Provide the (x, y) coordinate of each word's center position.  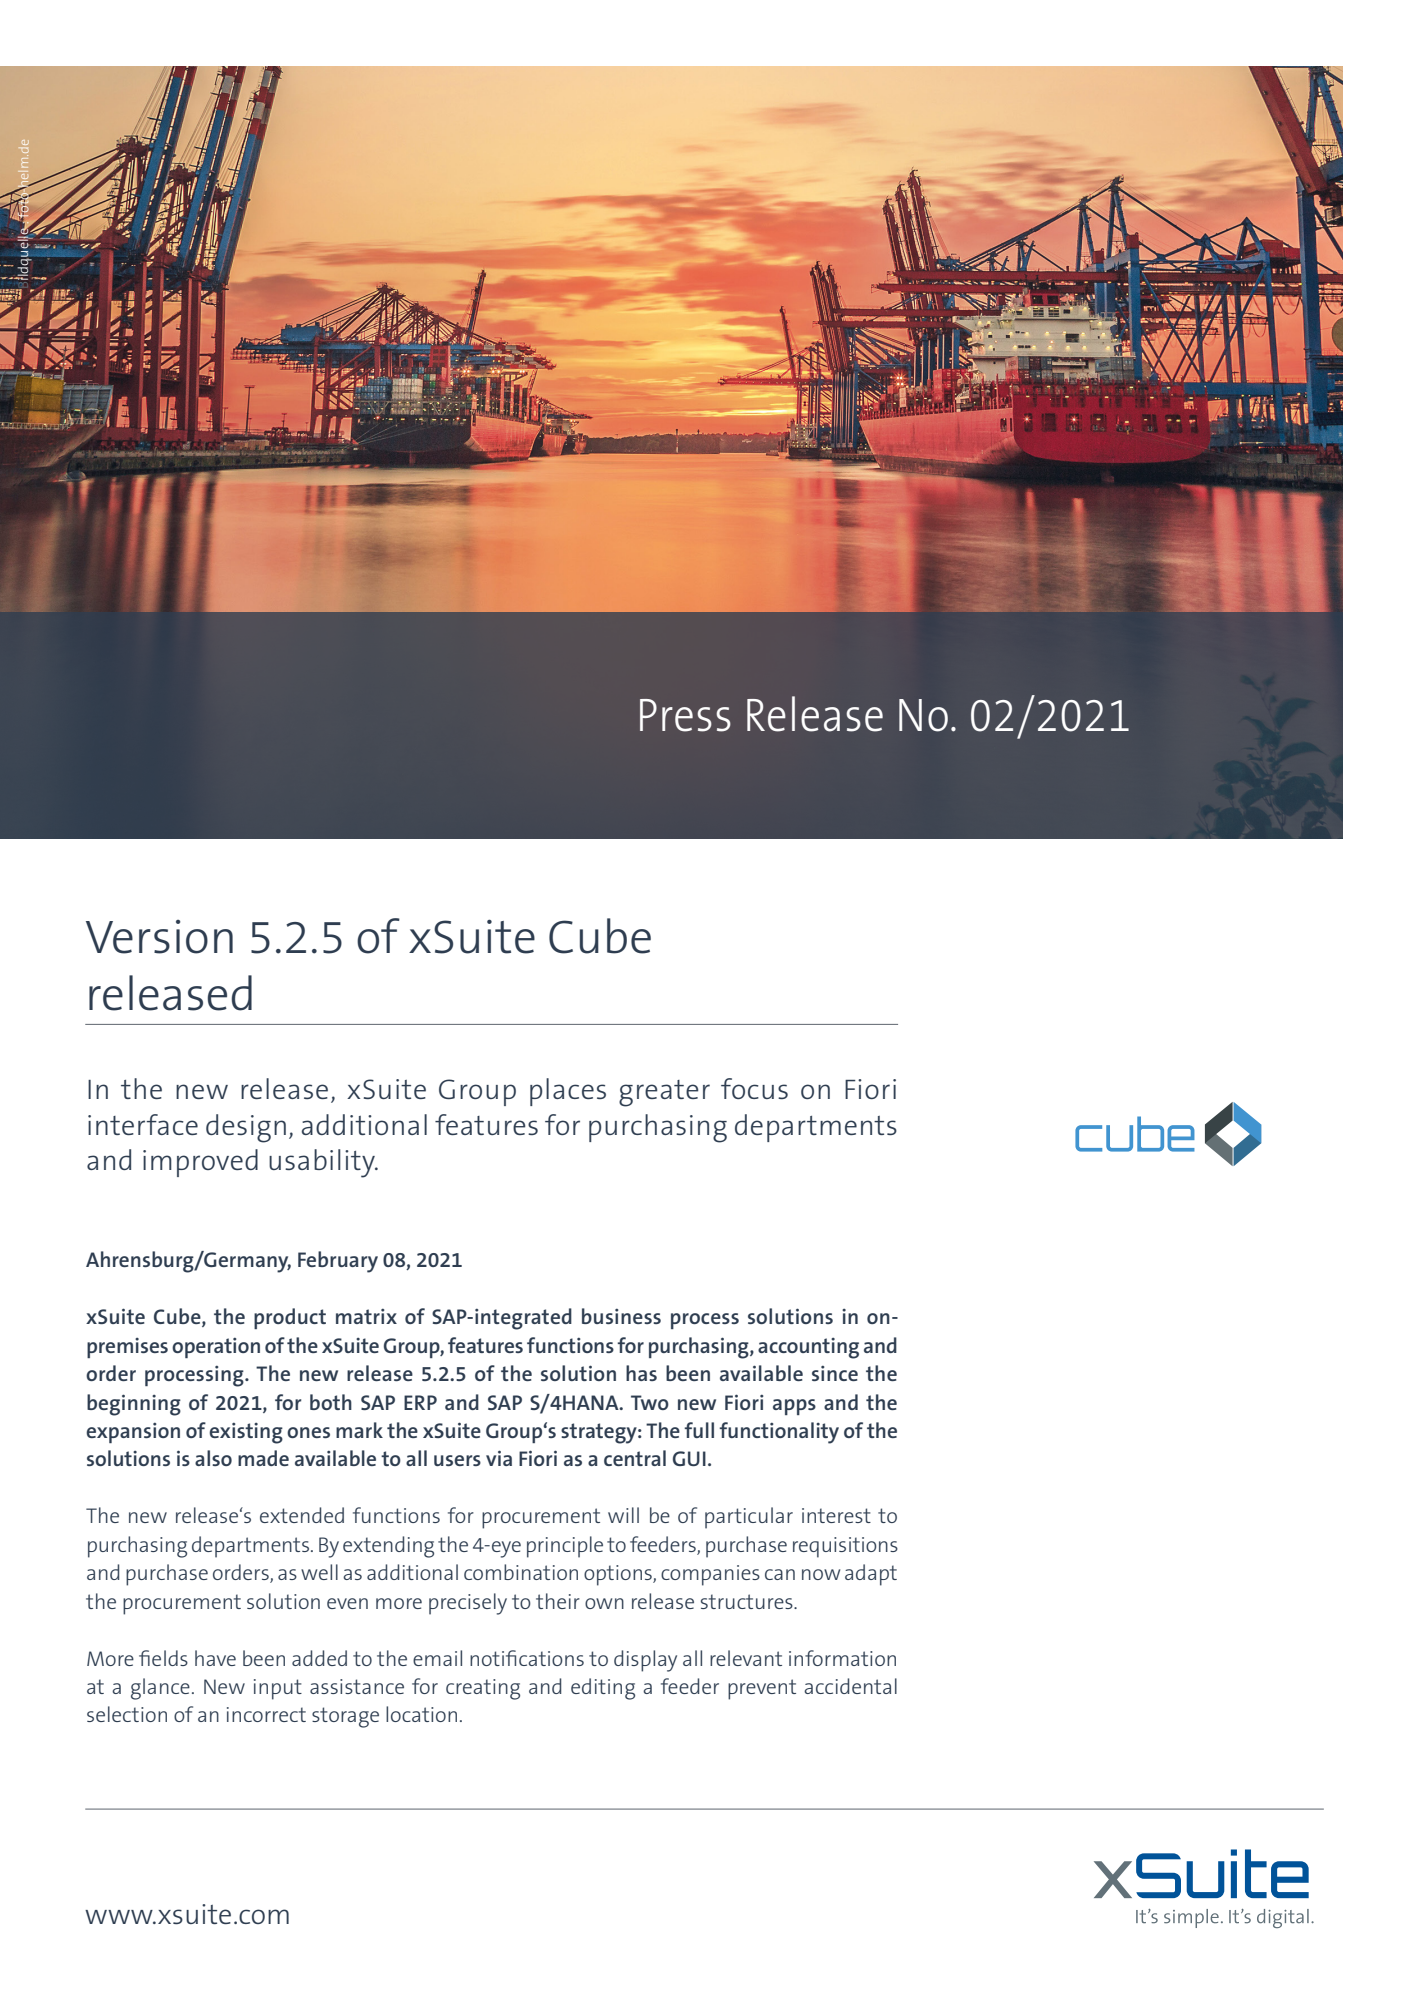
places (568, 1092)
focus (754, 1088)
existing (246, 1433)
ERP (420, 1402)
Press (685, 715)
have (215, 1658)
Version (159, 937)
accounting (808, 1348)
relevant (746, 1658)
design (246, 1128)
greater (664, 1093)
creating (483, 1689)
